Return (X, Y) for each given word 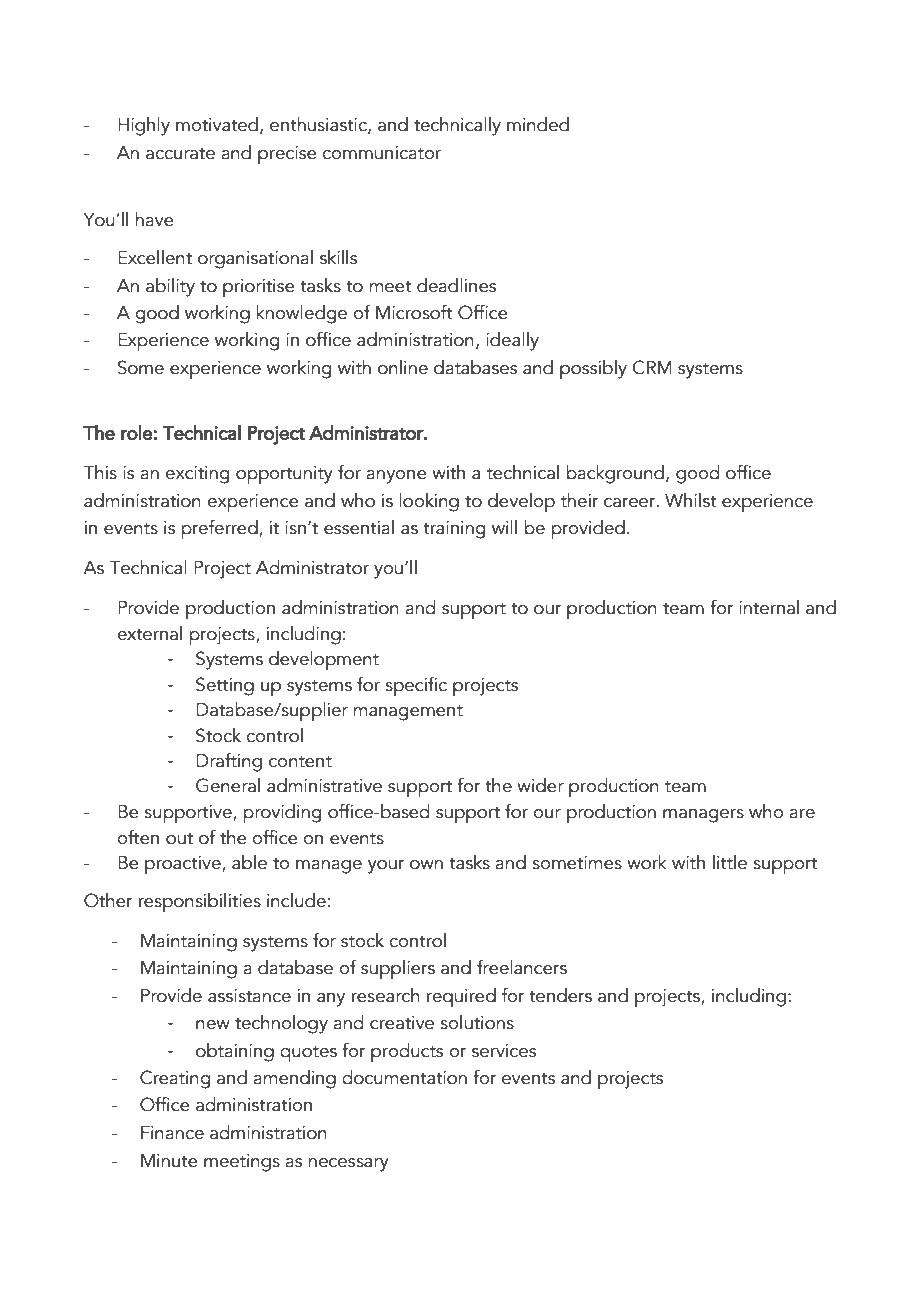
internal (769, 607)
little (730, 862)
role (137, 432)
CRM (652, 367)
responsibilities (200, 902)
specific (416, 686)
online (403, 367)
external (149, 633)
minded (538, 124)
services (504, 1051)
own (426, 865)
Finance (172, 1133)
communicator (381, 153)
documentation (404, 1077)
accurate (180, 154)
